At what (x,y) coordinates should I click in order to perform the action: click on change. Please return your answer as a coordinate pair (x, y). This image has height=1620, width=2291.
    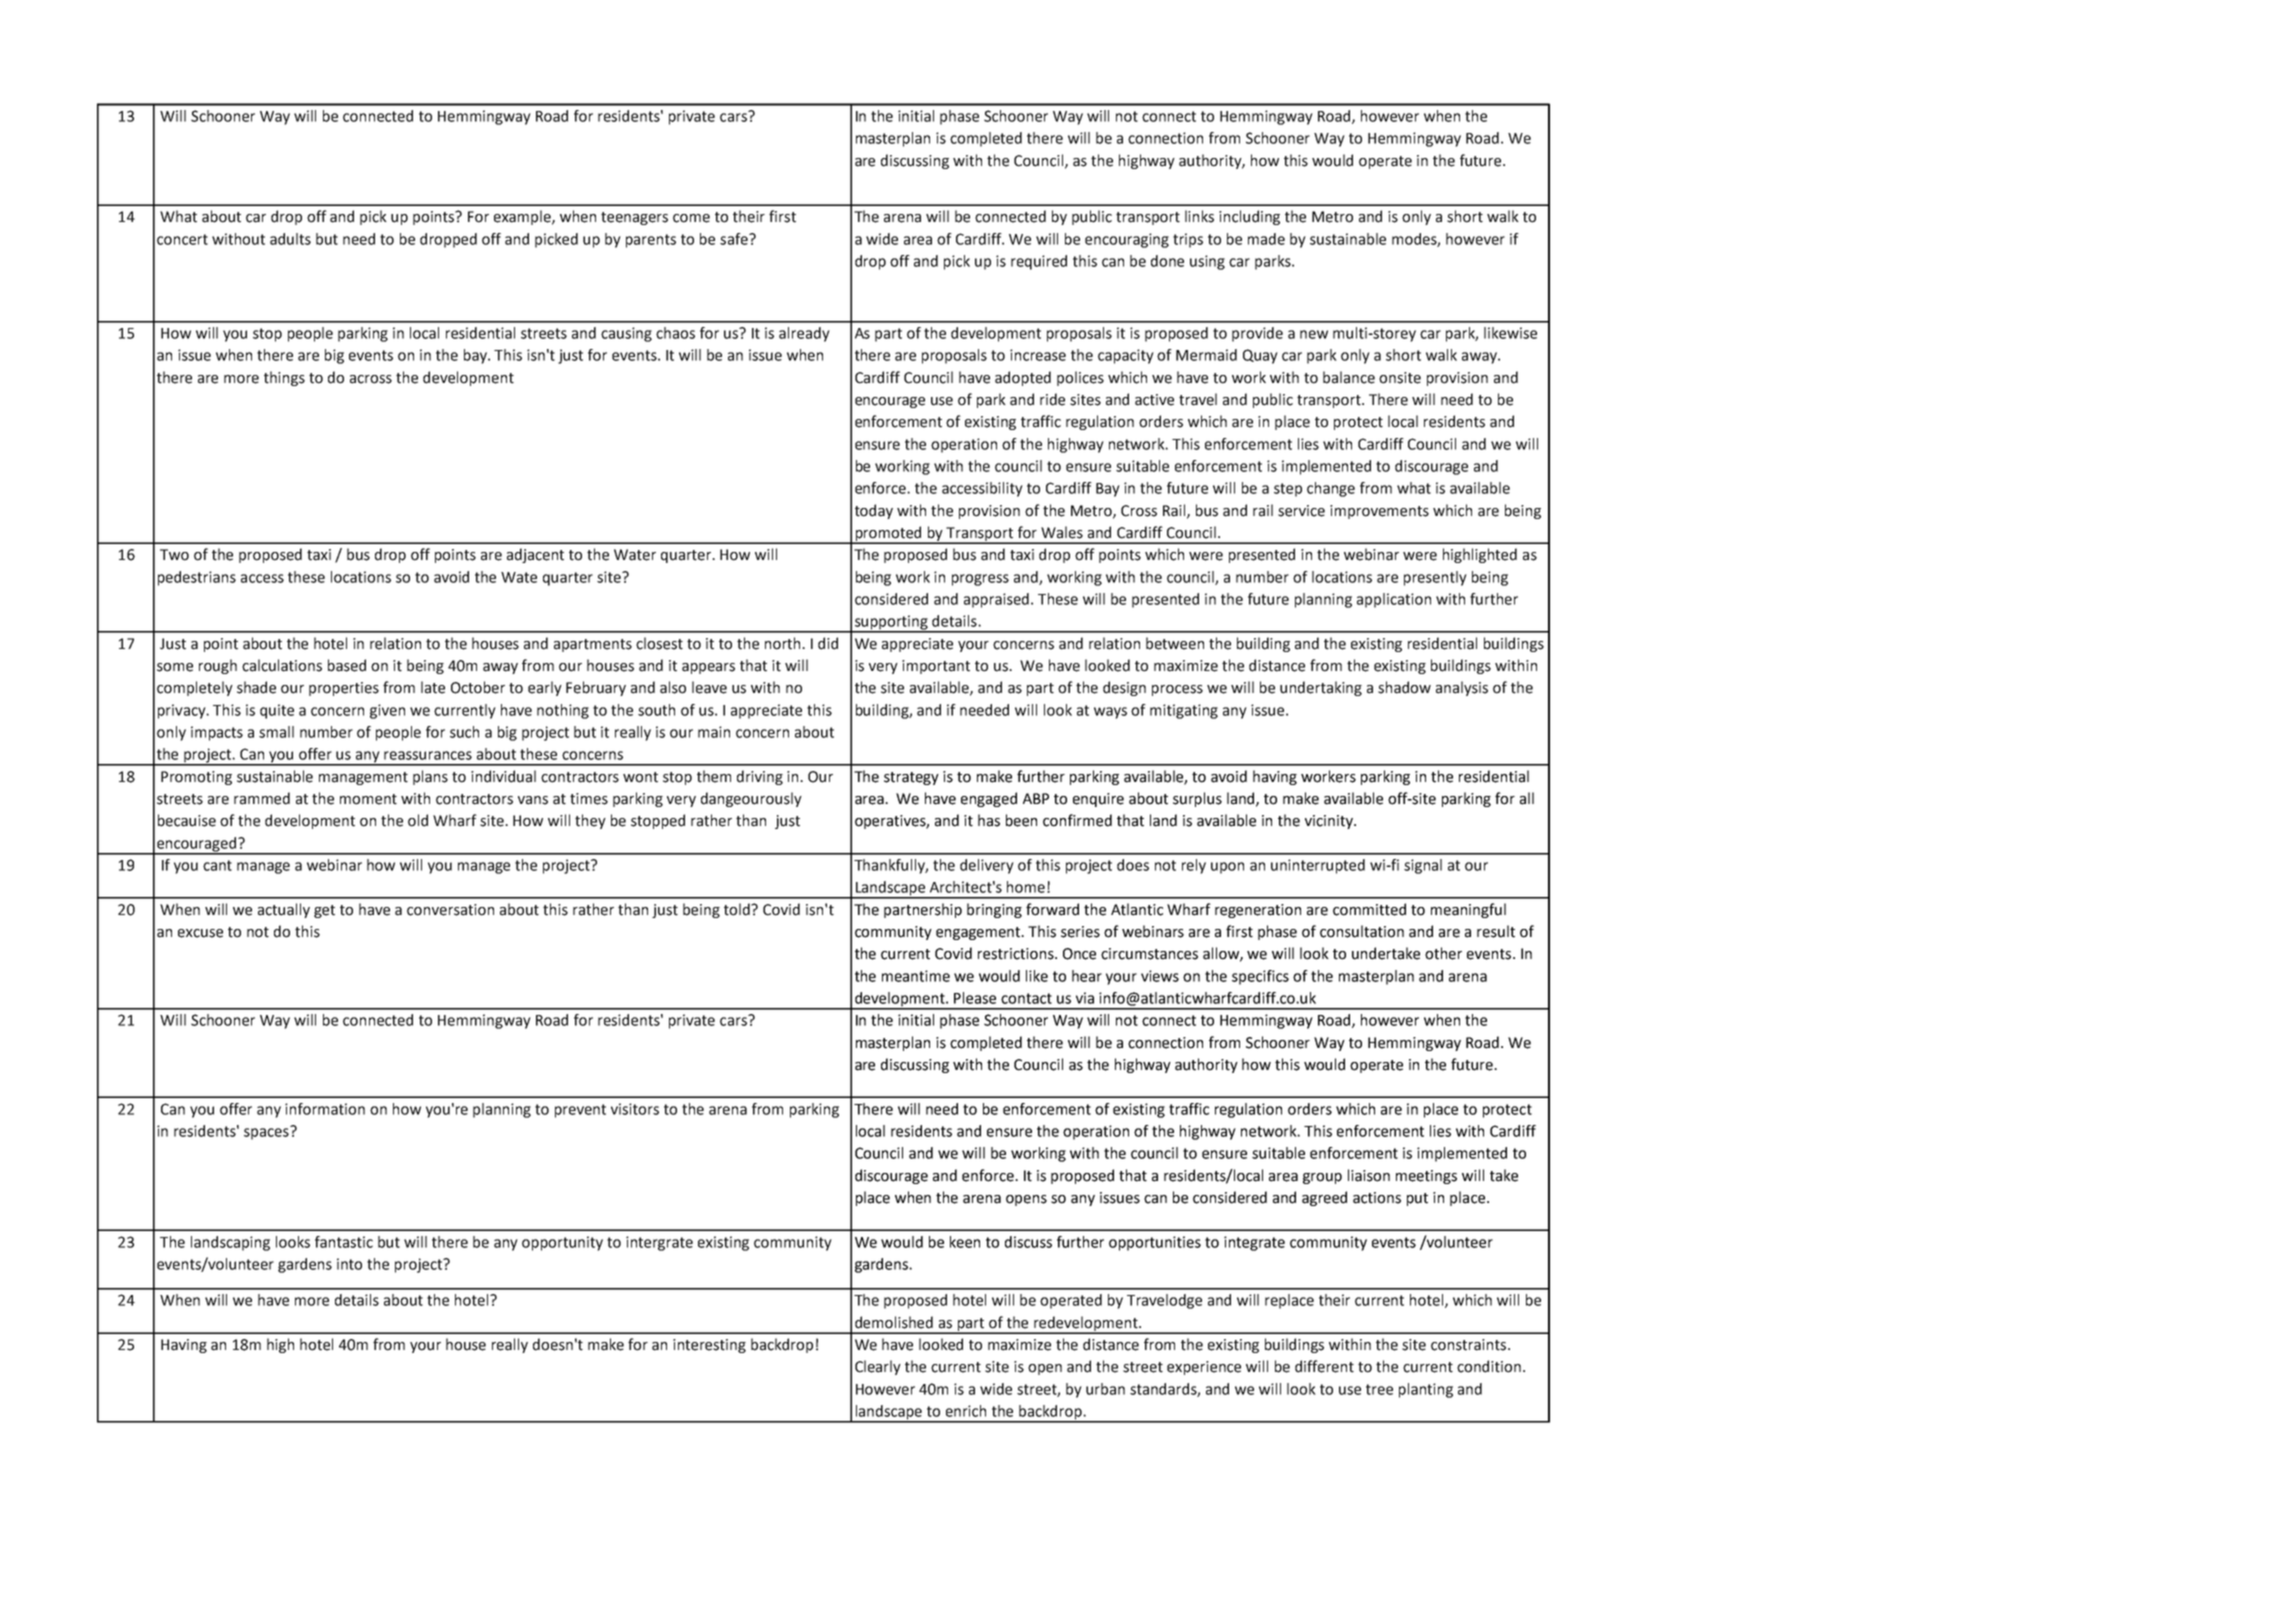
    Looking at the image, I should click on (1331, 489).
